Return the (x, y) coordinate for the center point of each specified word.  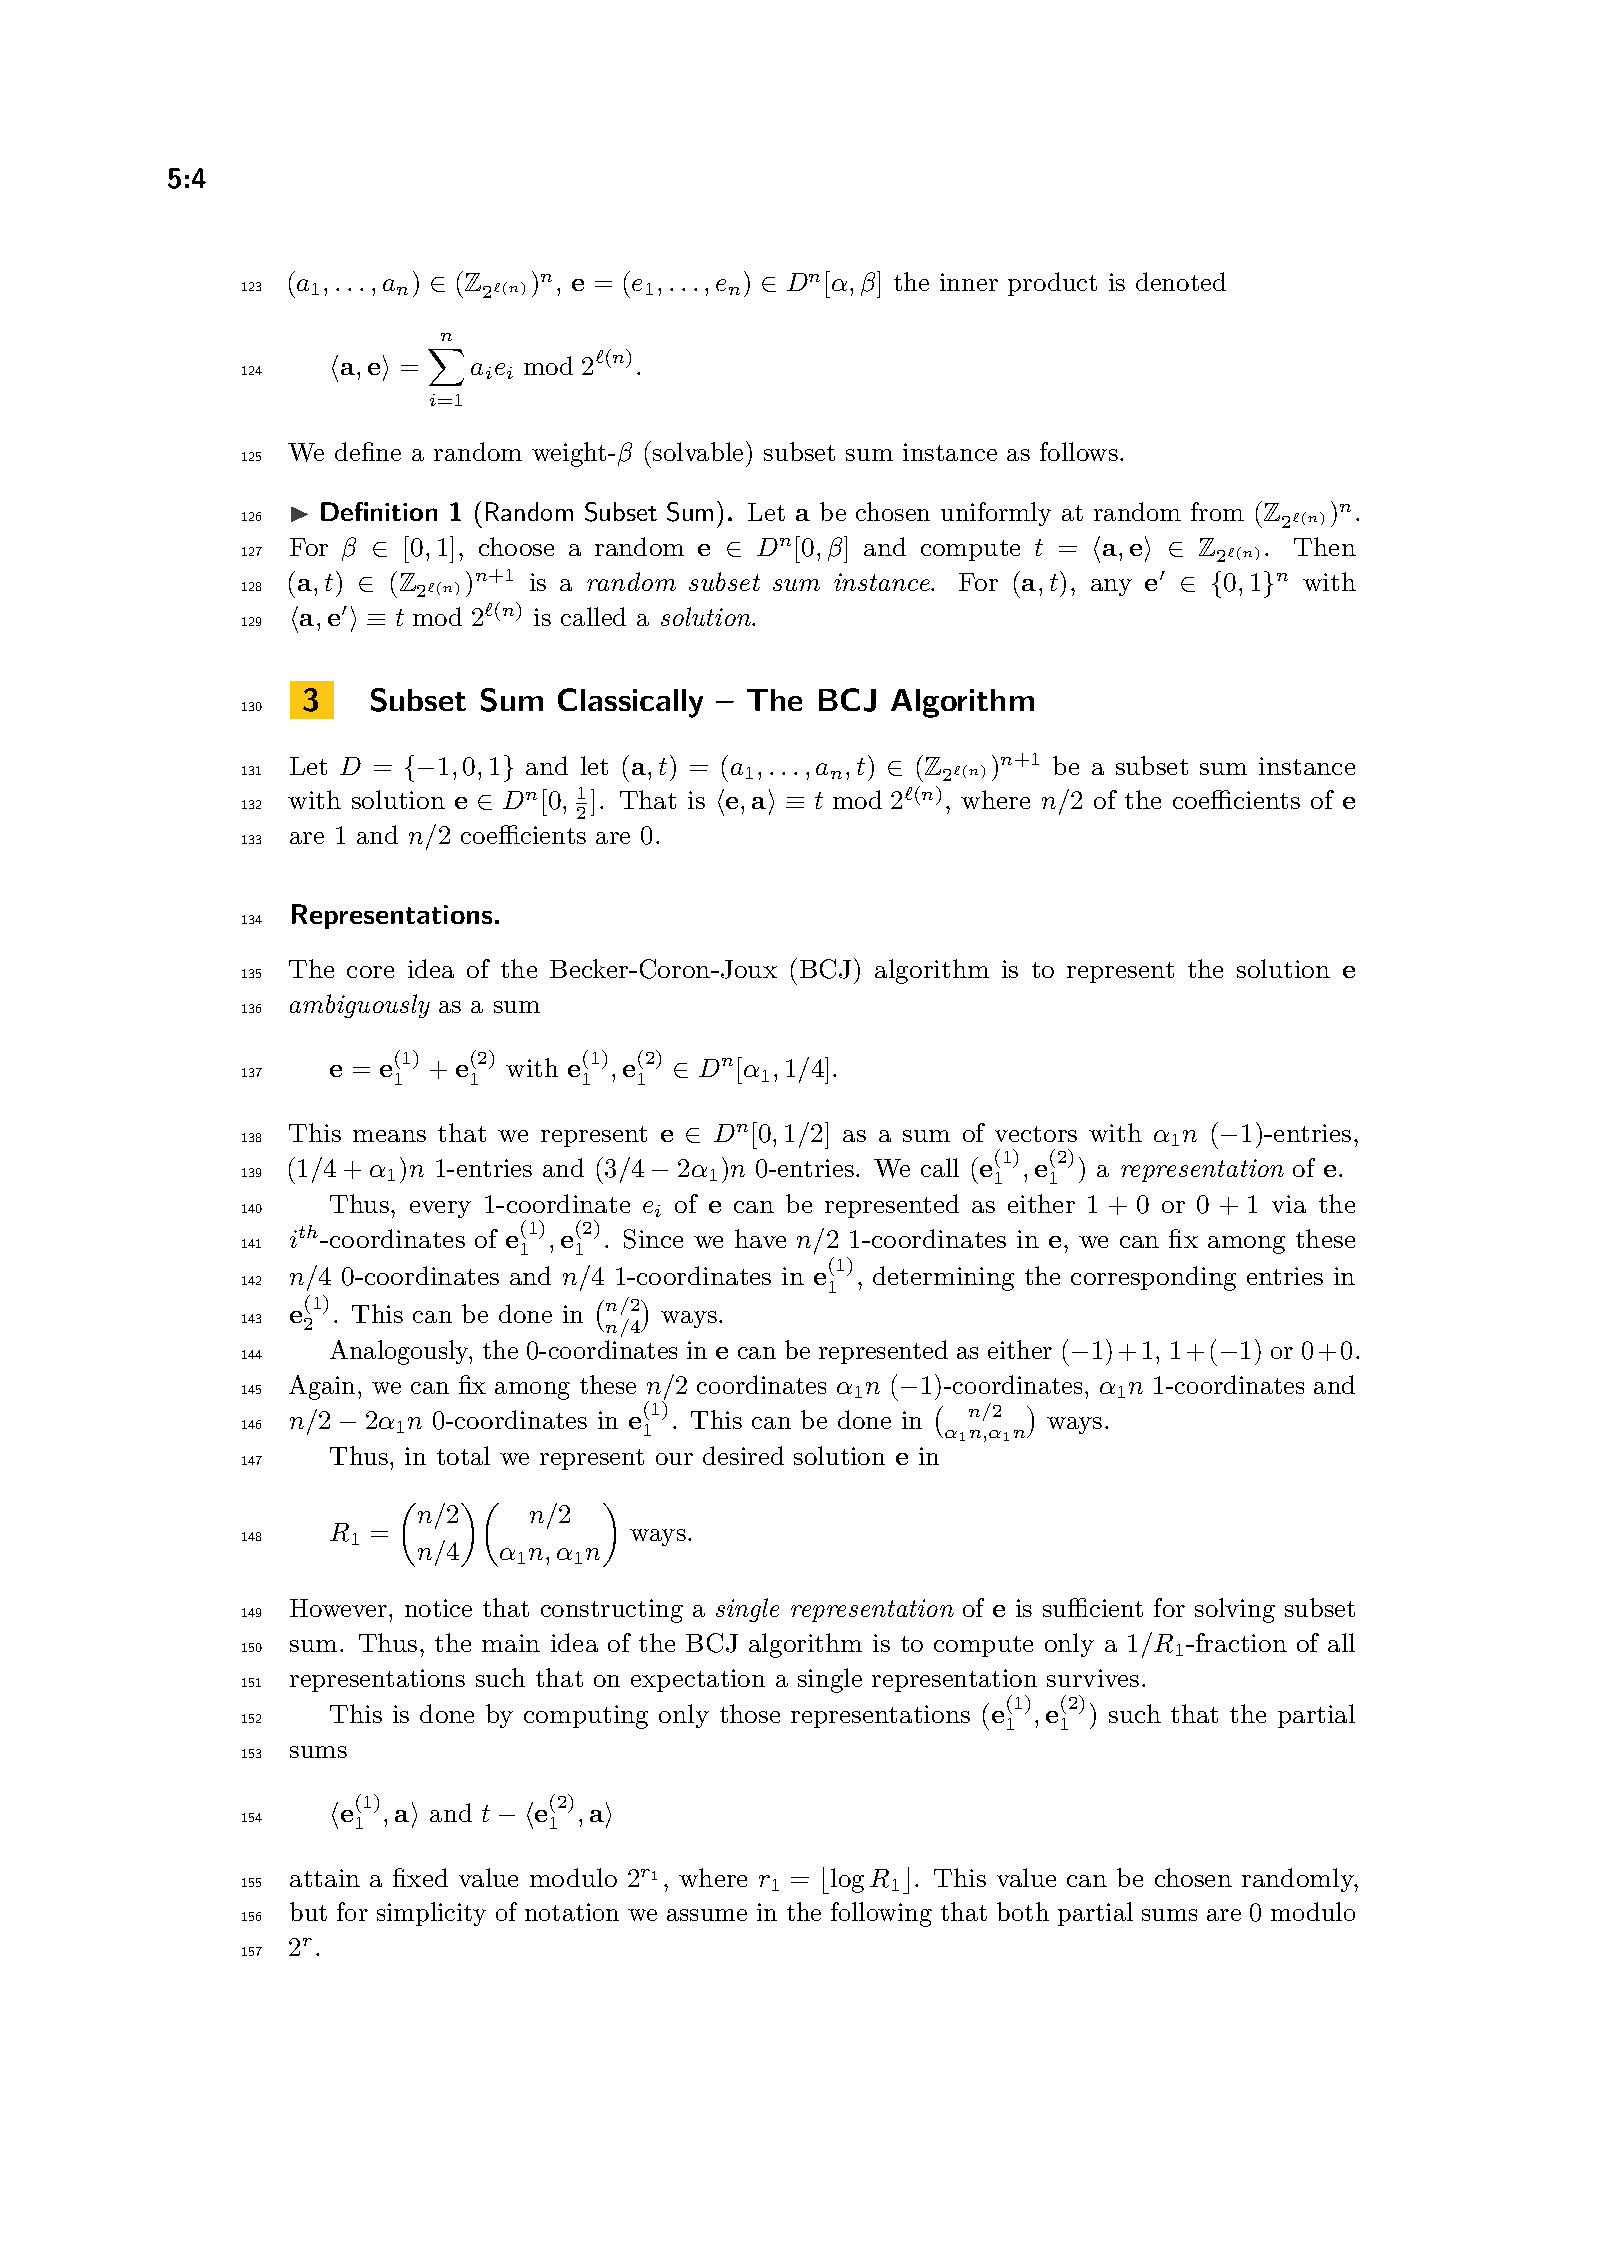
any (1111, 587)
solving (1235, 1610)
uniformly (996, 514)
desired (743, 1455)
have (760, 1238)
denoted (1181, 281)
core (370, 972)
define (368, 451)
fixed (420, 1877)
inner (969, 282)
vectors (1036, 1134)
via (1289, 1204)
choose (516, 546)
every (440, 1209)
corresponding (1153, 1278)
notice (438, 1608)
